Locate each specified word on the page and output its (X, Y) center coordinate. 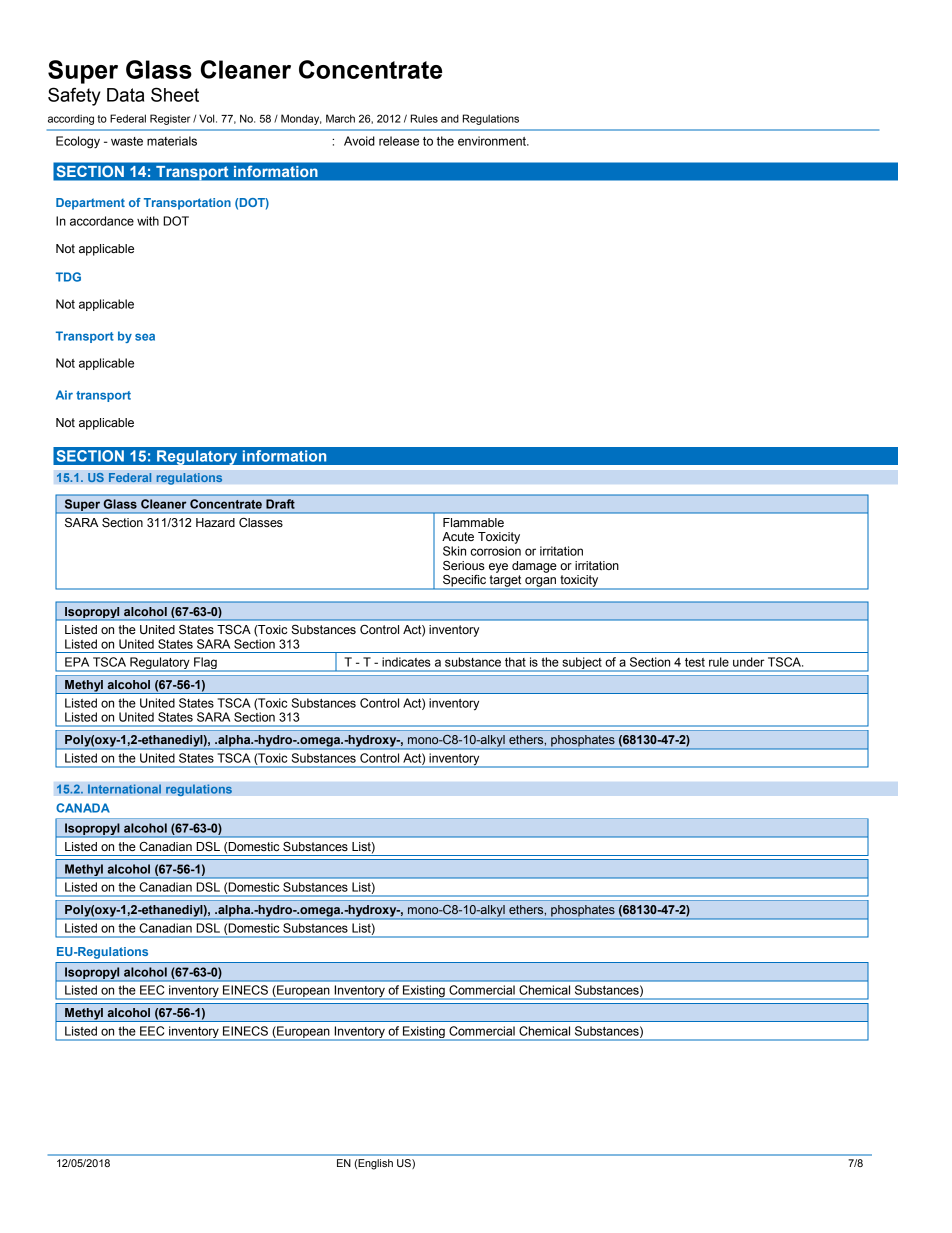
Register (170, 119)
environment (493, 141)
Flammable (473, 522)
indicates (406, 662)
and (450, 118)
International (124, 789)
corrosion (496, 551)
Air (64, 395)
